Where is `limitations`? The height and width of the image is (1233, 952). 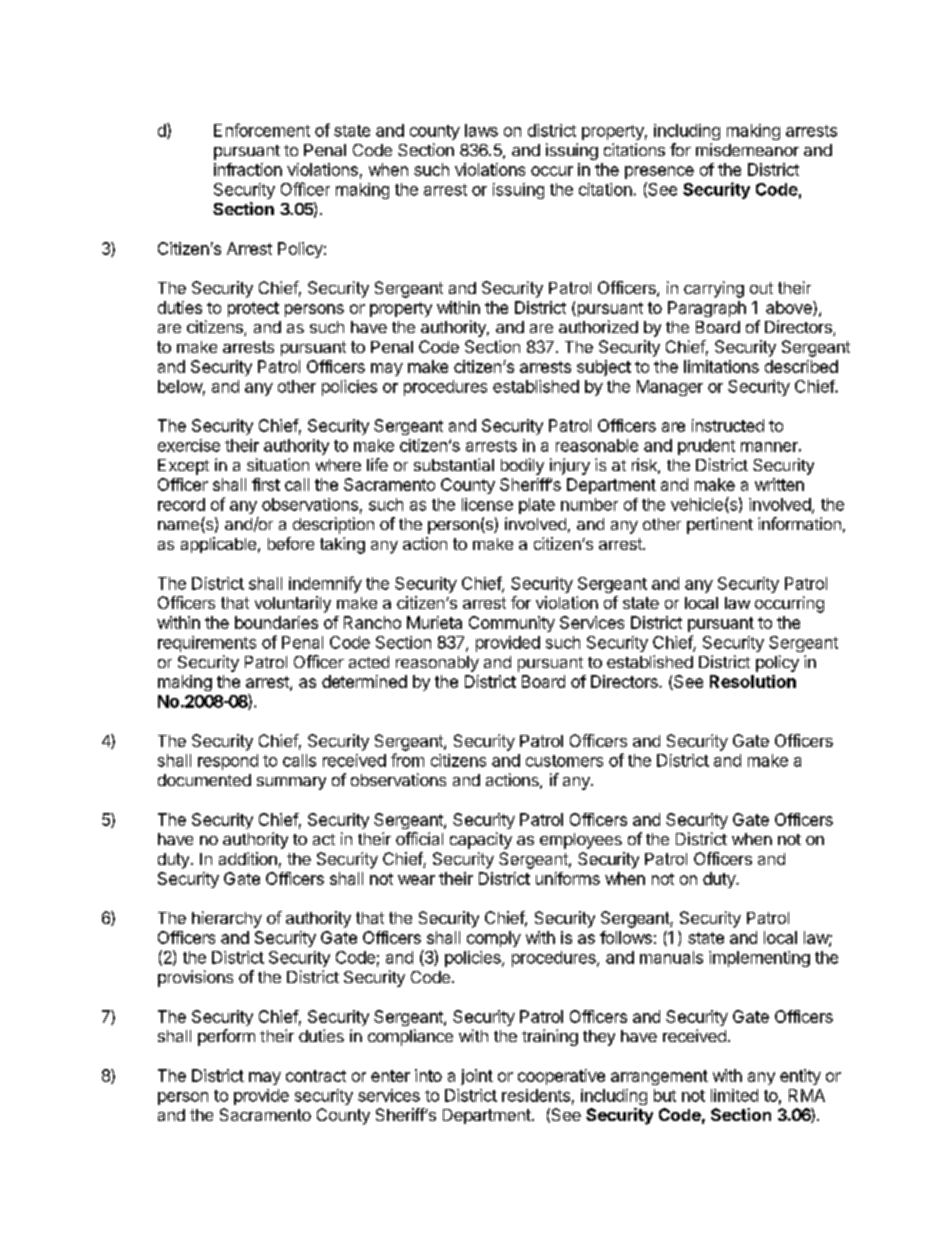 limitations is located at coordinates (721, 366).
